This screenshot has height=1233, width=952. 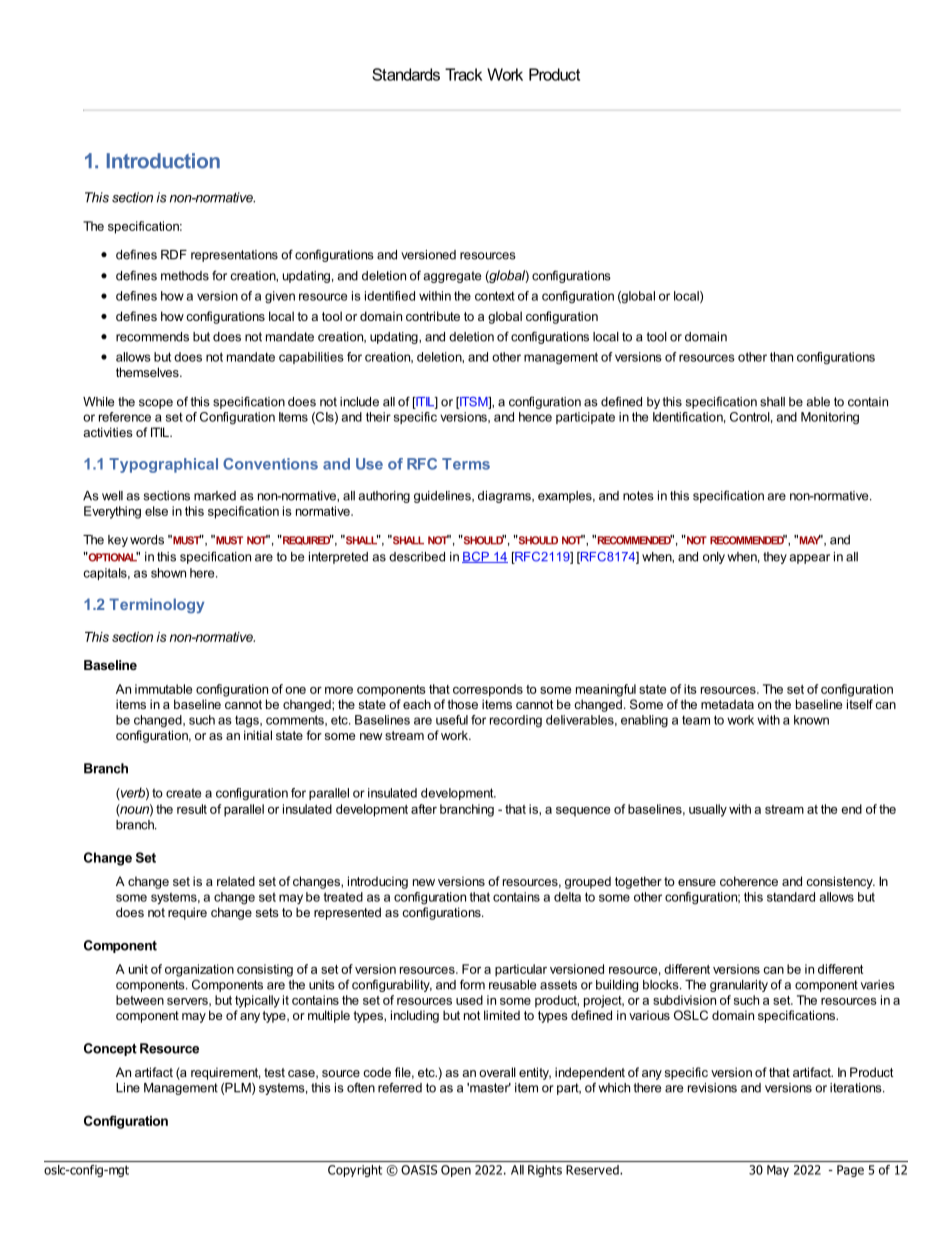 What do you see at coordinates (156, 605) in the screenshot?
I see `Terminology` at bounding box center [156, 605].
